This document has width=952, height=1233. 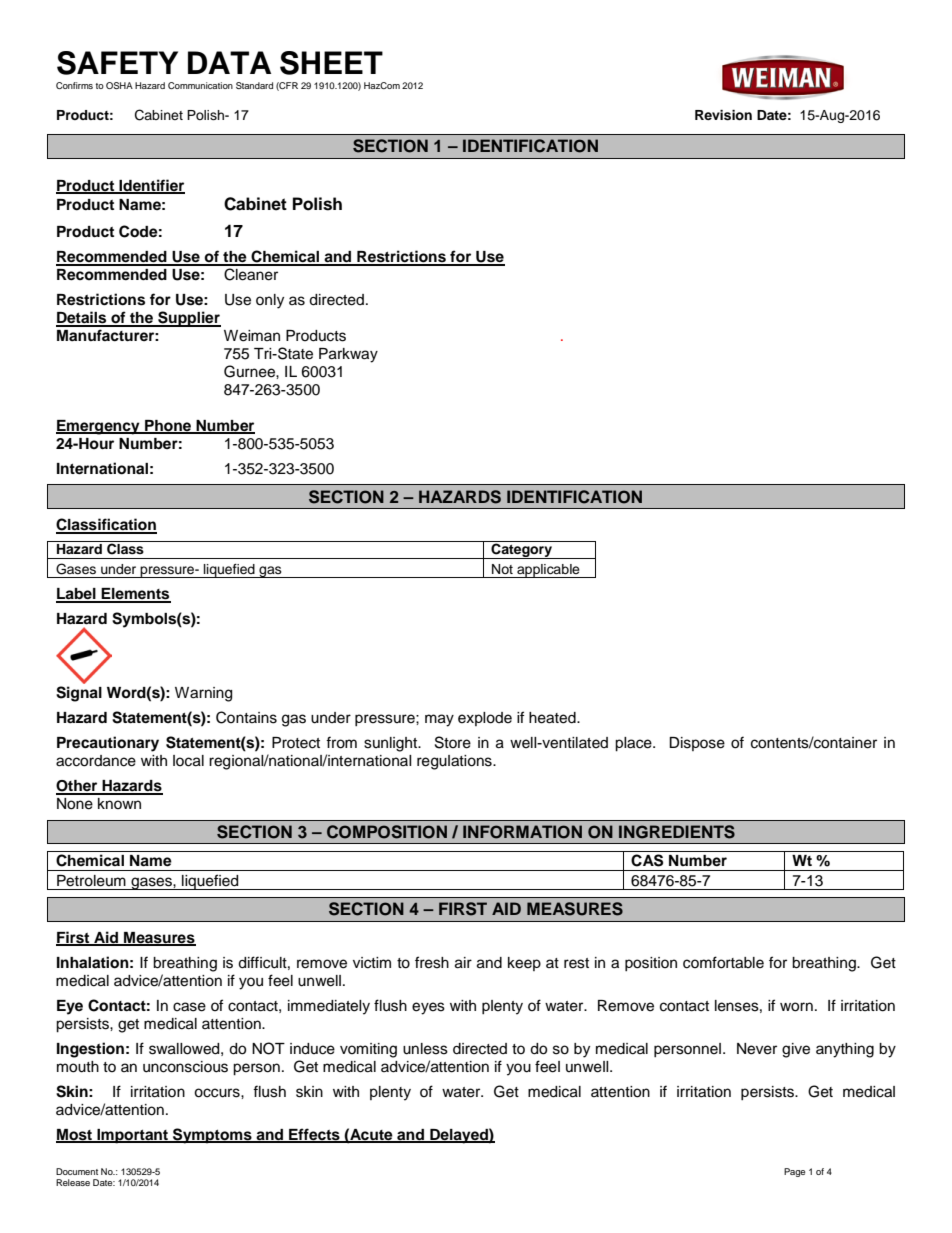 What do you see at coordinates (132, 1136) in the document?
I see `Important` at bounding box center [132, 1136].
